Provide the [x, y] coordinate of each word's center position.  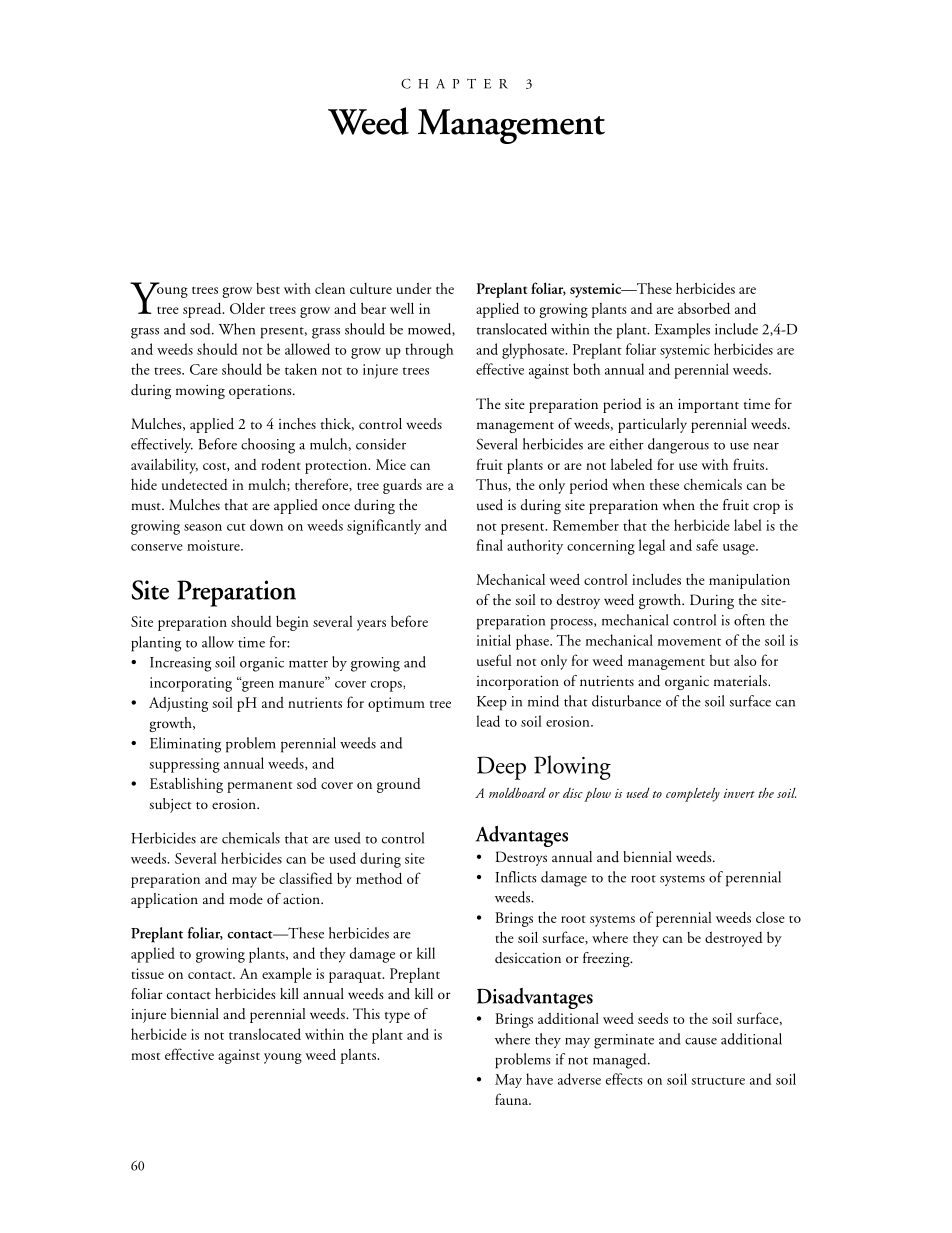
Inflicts [516, 877]
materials [741, 680]
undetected [195, 484]
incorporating [191, 684]
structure [718, 1081]
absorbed [704, 308]
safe [707, 545]
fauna [513, 1099]
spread [203, 310]
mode [246, 899]
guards [402, 486]
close [770, 917]
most [145, 1056]
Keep [492, 703]
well [402, 308]
